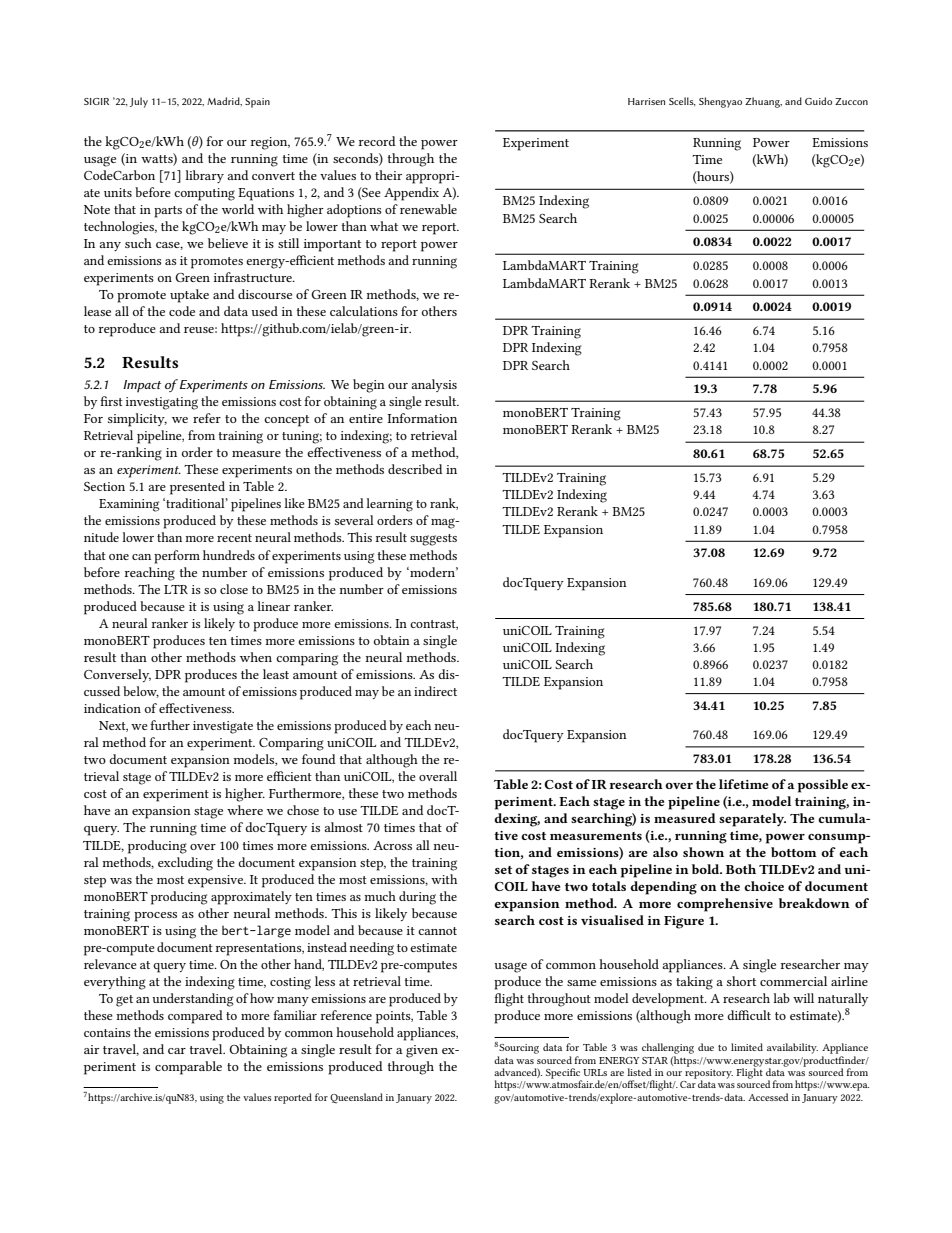  I want to click on suggests, so click(433, 540).
